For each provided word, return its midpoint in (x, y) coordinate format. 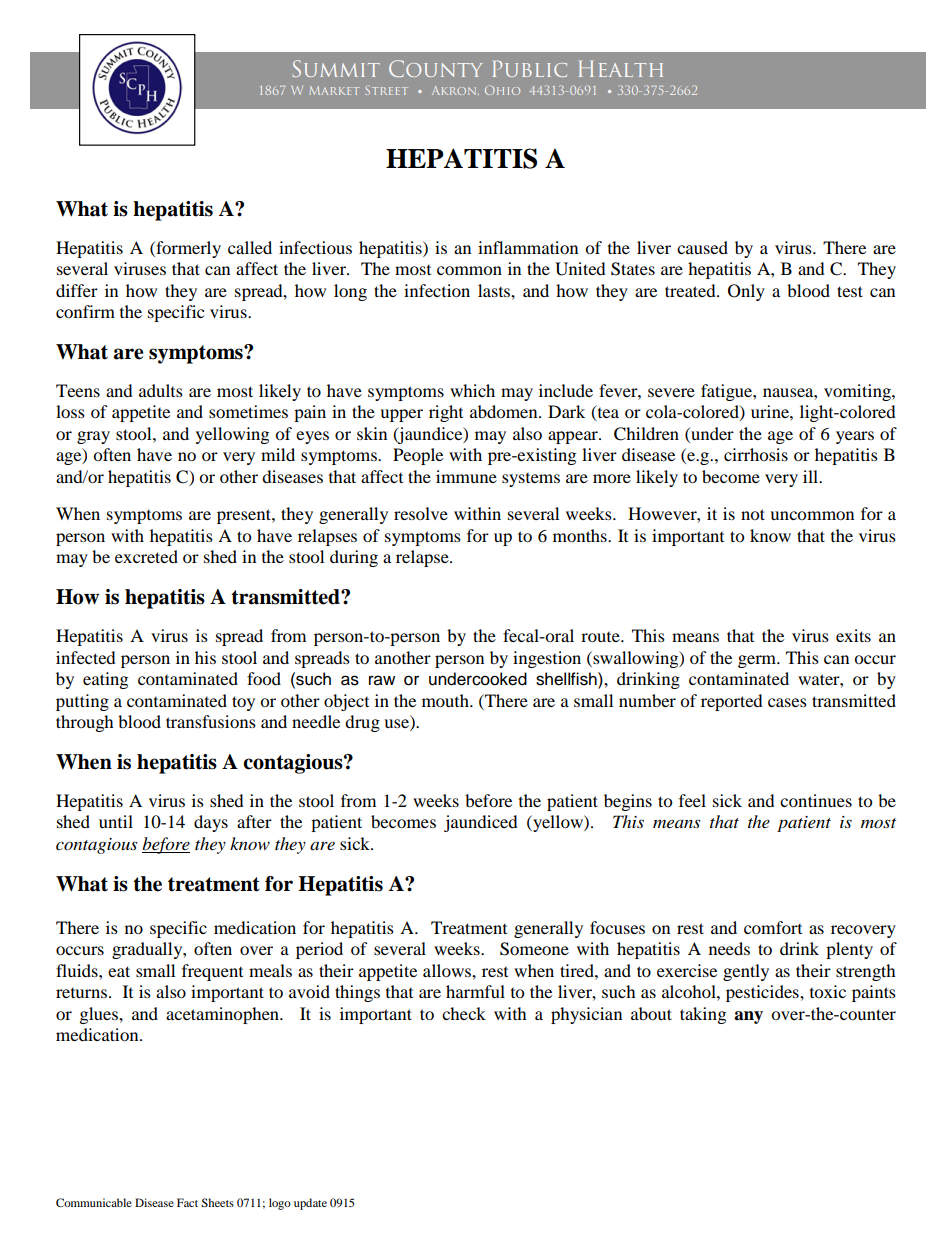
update (310, 1204)
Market (334, 90)
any (748, 1017)
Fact (187, 1202)
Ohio (502, 90)
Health (621, 69)
